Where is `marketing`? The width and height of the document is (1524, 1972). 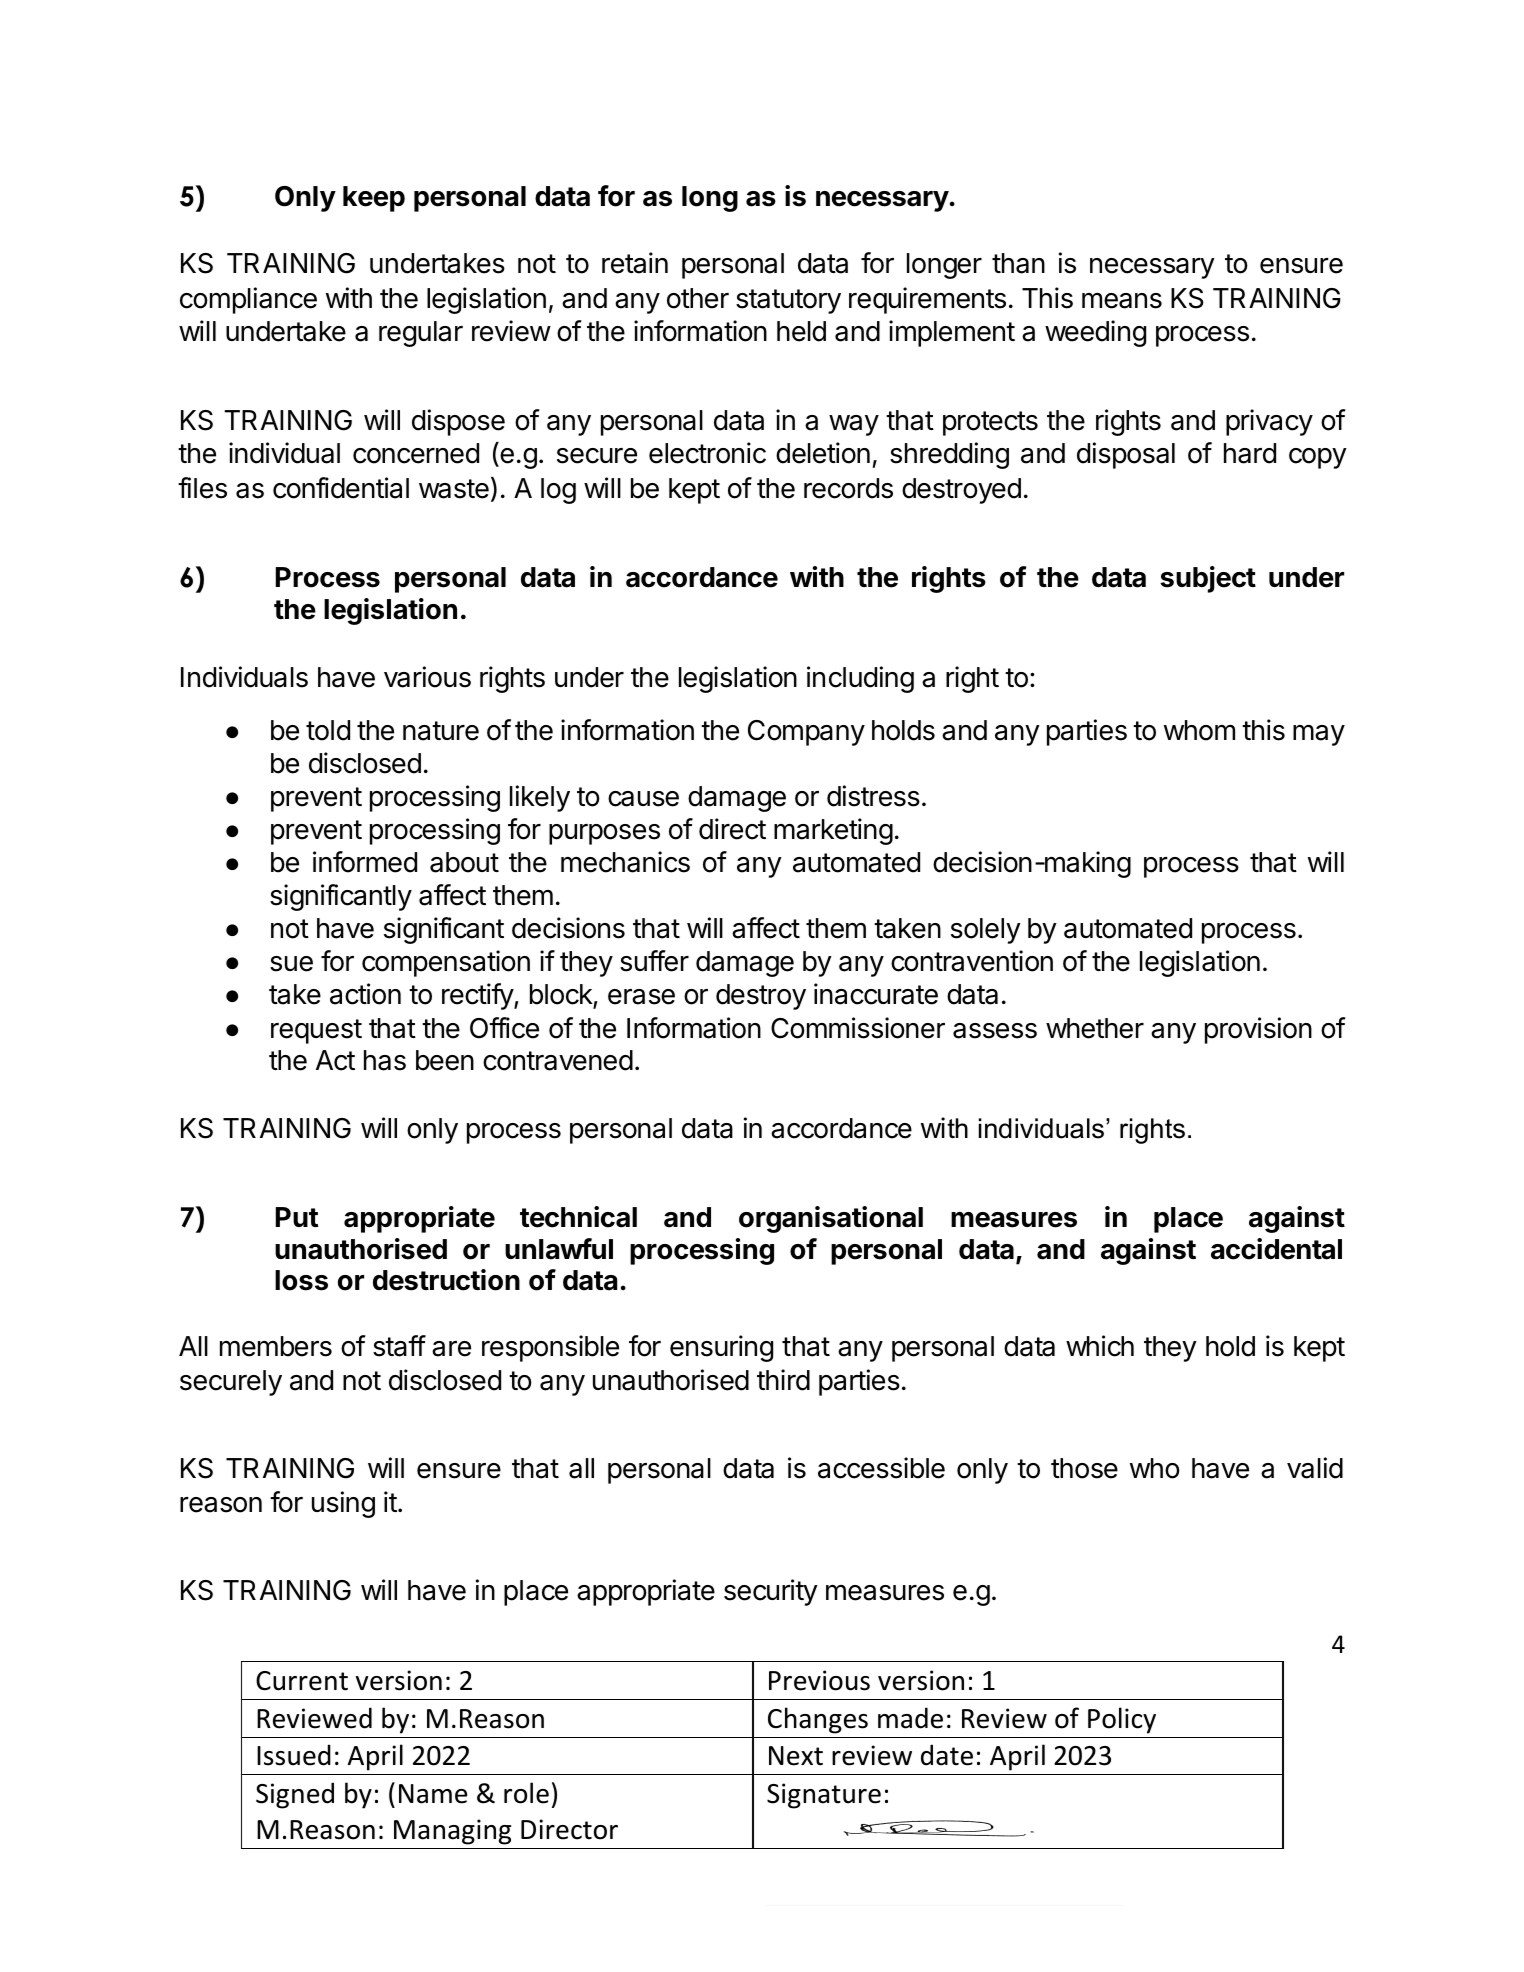 marketing is located at coordinates (833, 831).
